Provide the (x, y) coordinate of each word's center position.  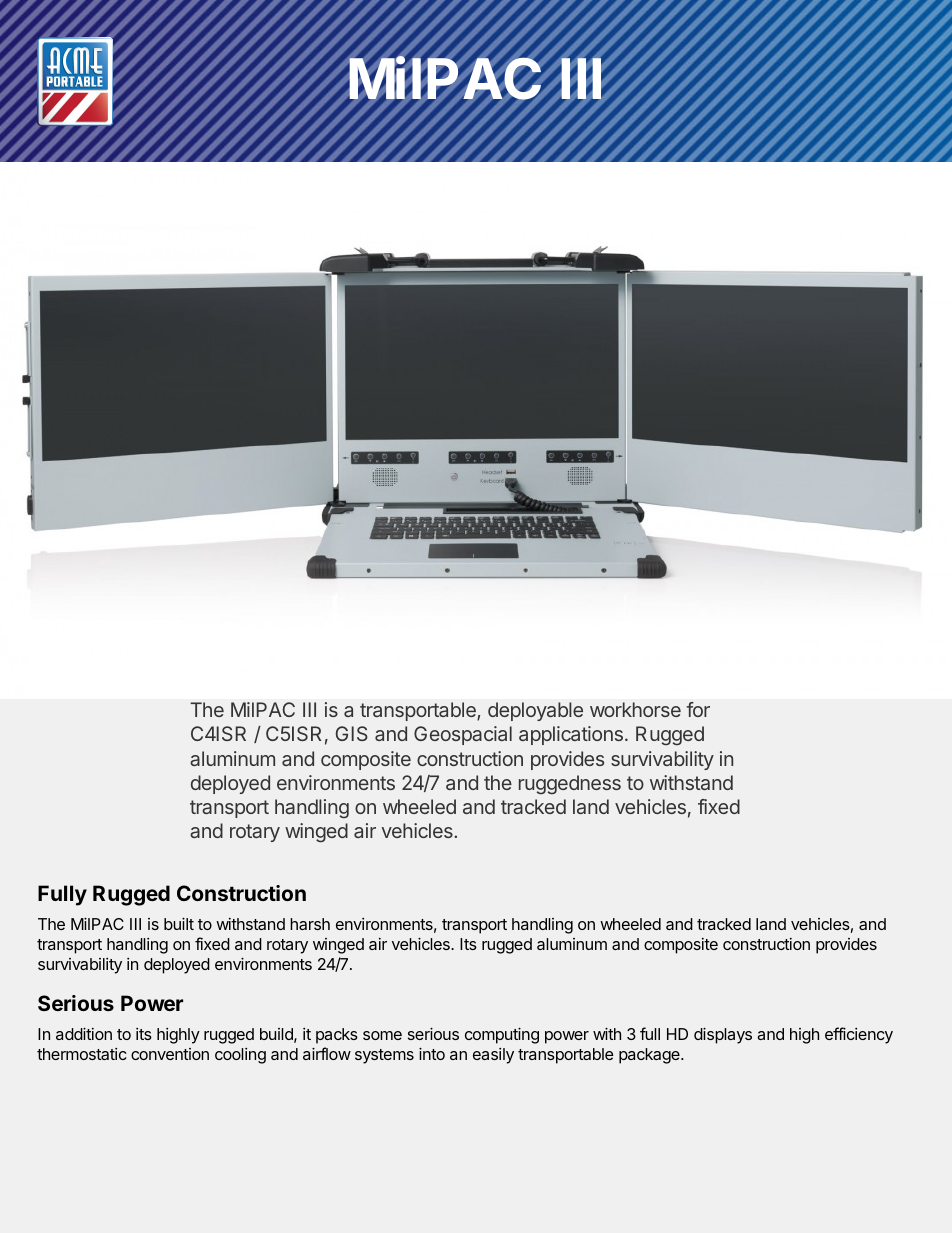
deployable (535, 711)
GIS (351, 733)
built (179, 924)
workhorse (635, 709)
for (698, 709)
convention (170, 1054)
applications (571, 735)
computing (502, 1036)
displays (723, 1036)
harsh (310, 924)
